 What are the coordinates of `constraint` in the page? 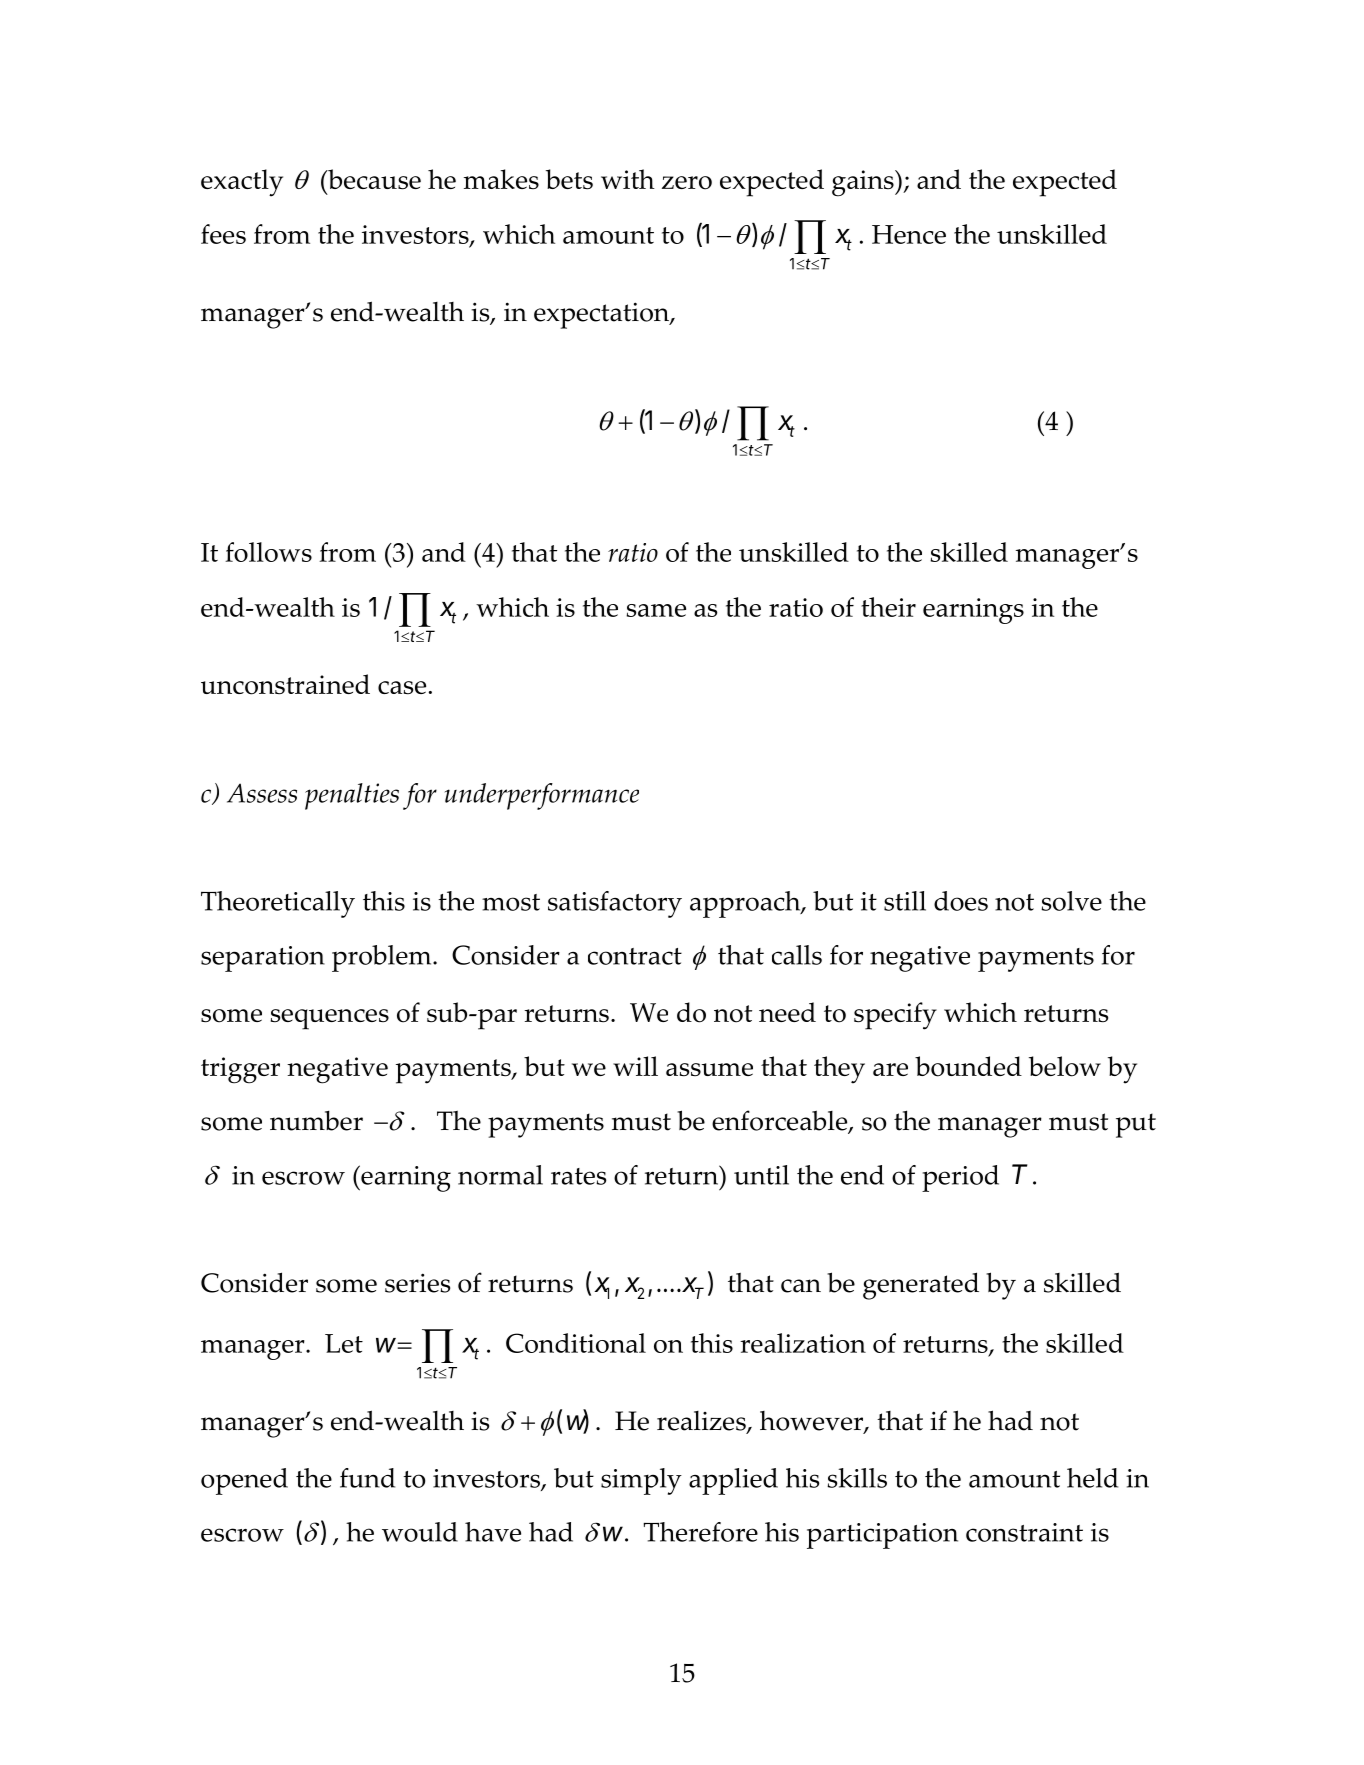 It's located at (1024, 1532).
